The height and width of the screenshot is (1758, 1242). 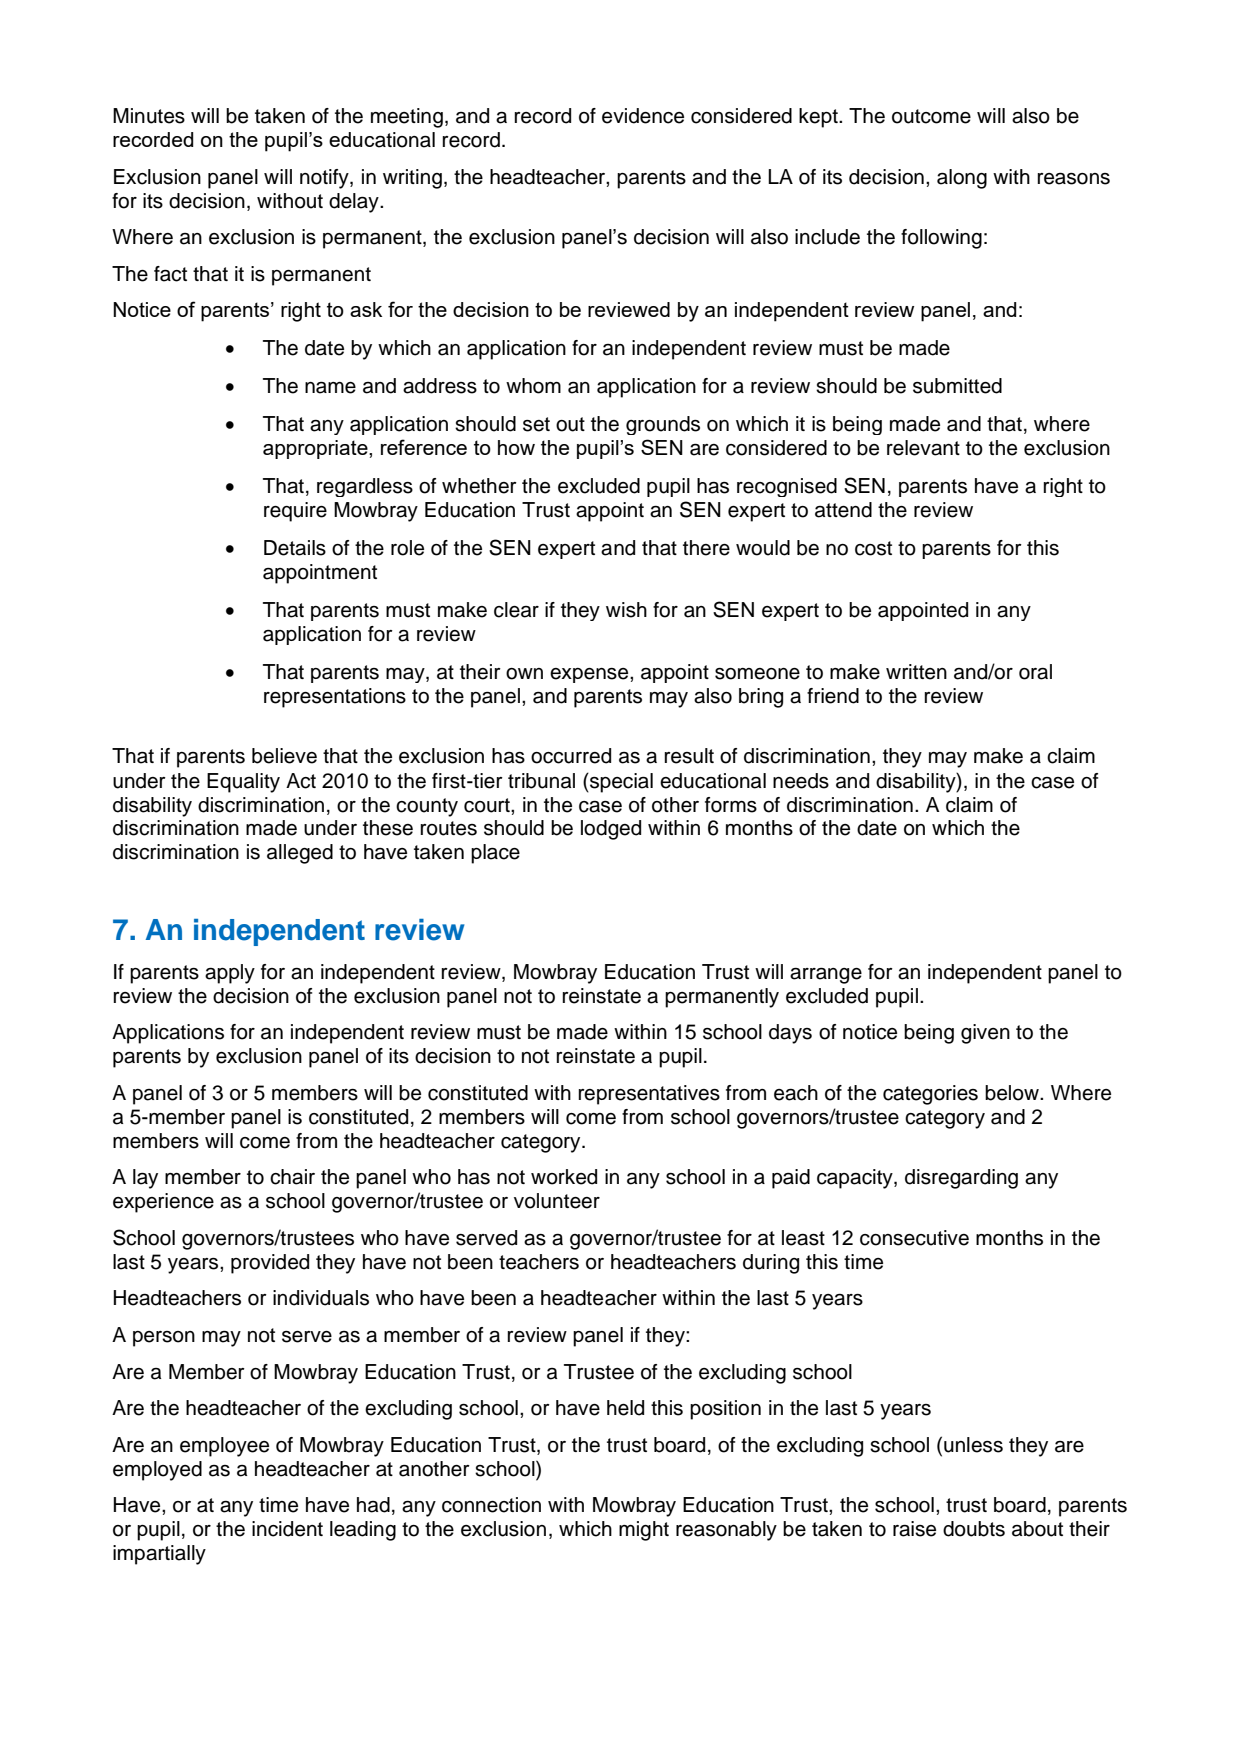 I want to click on incident, so click(x=287, y=1529).
